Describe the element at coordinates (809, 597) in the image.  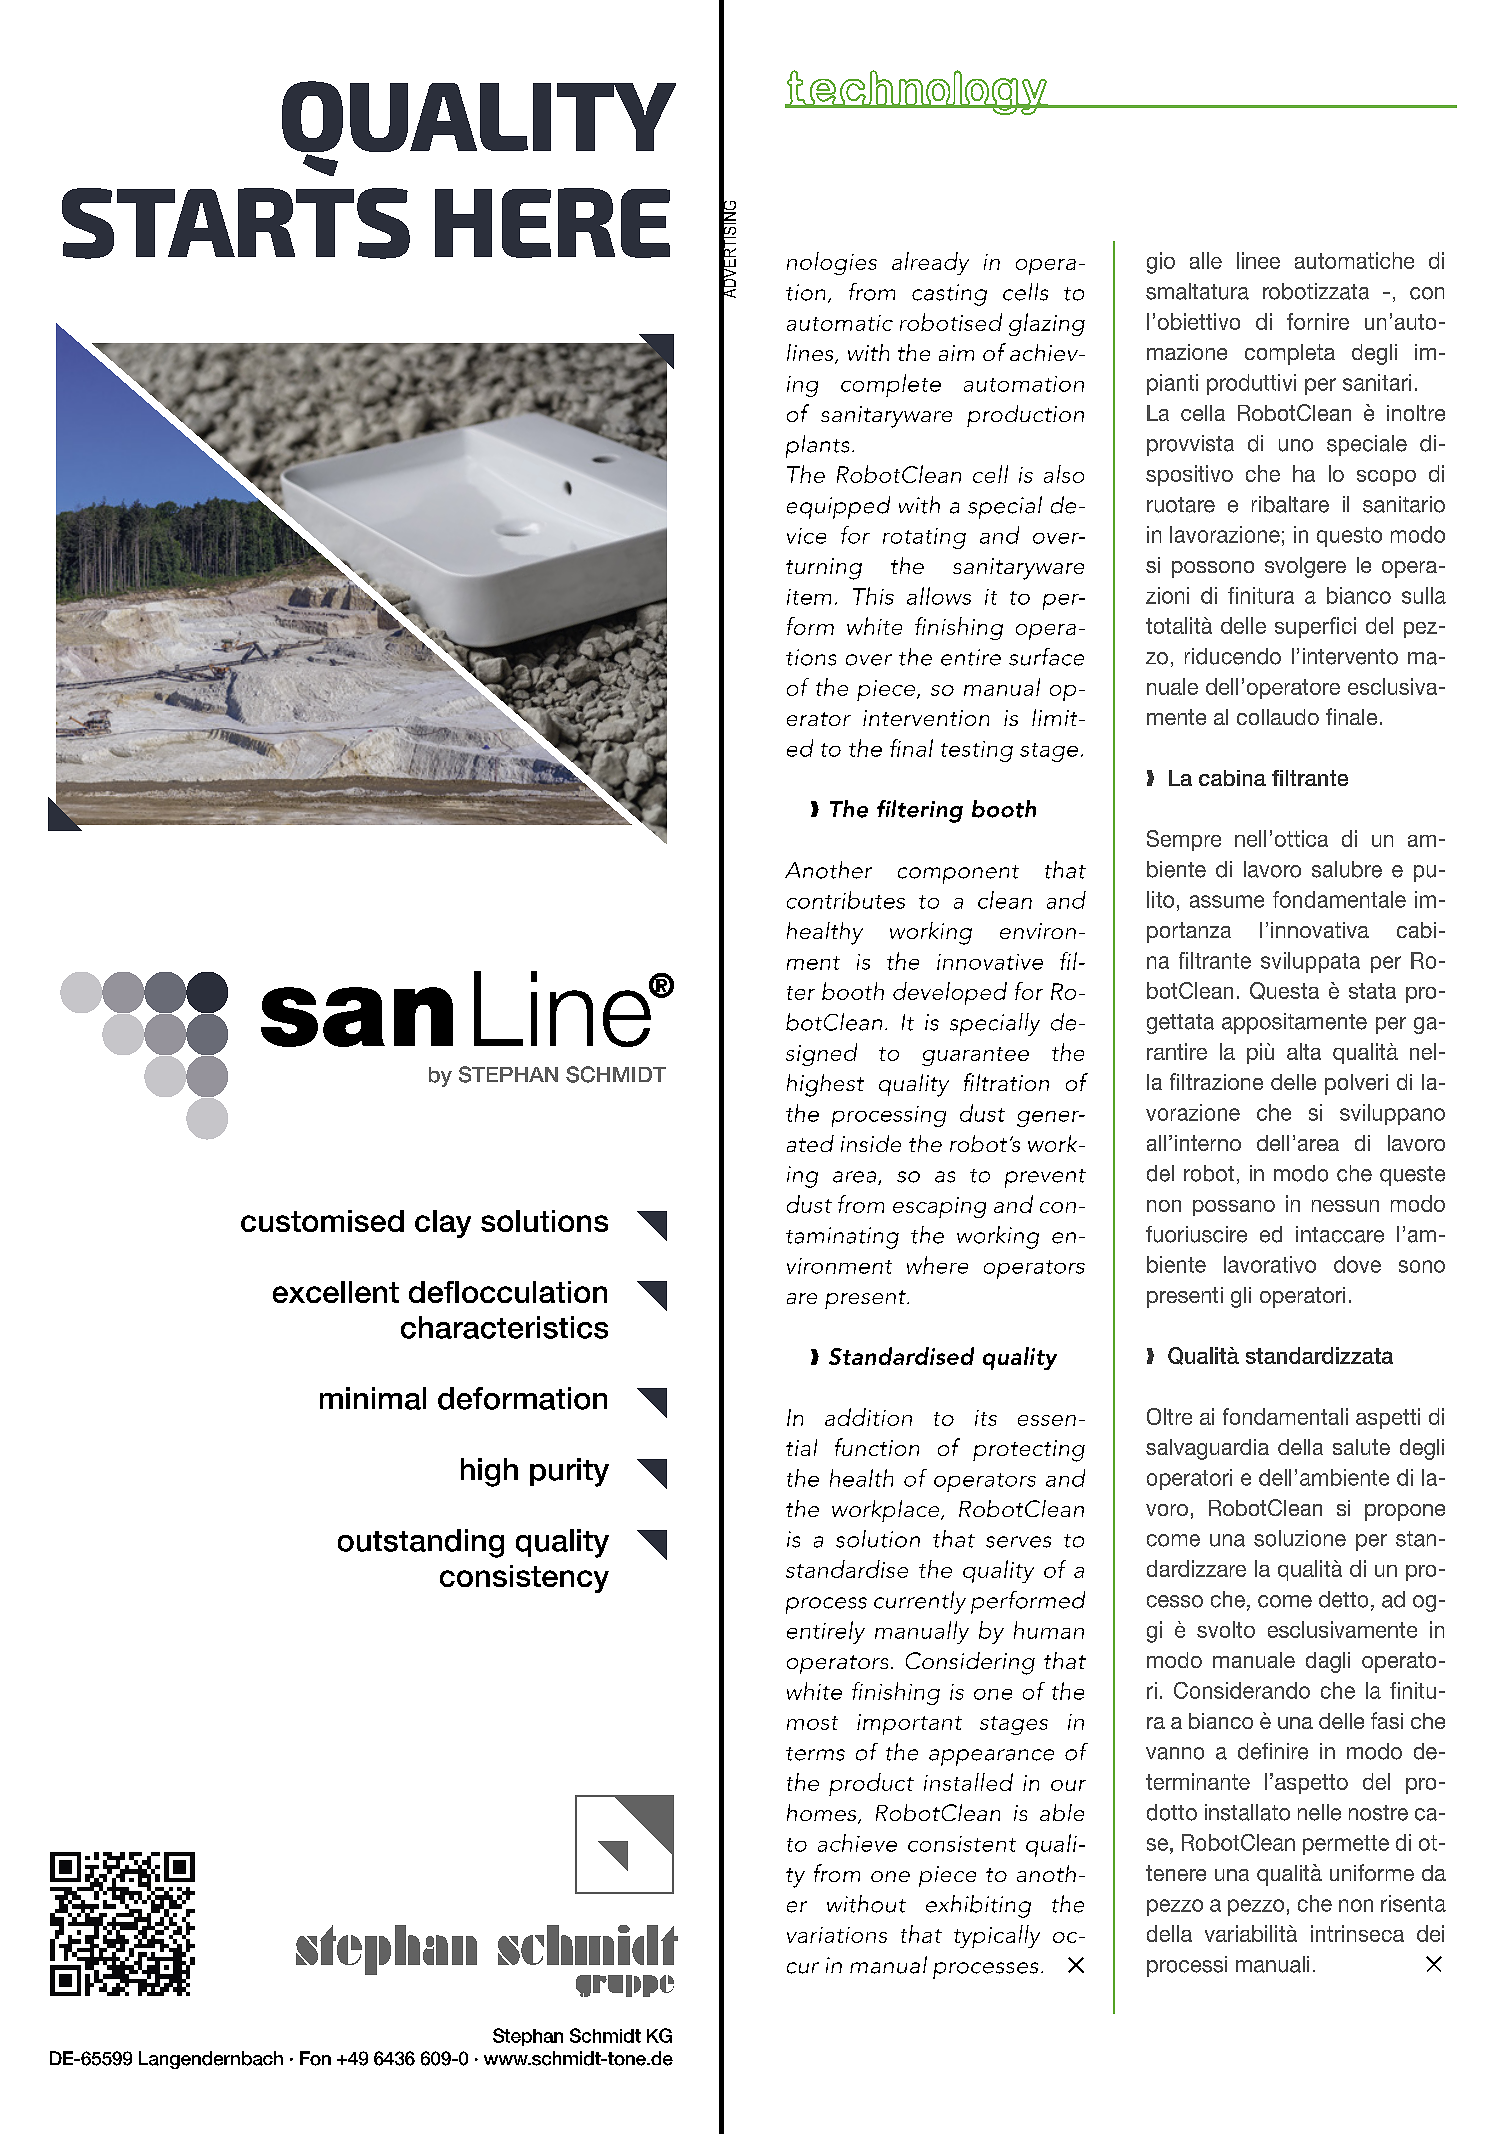
I see `item` at that location.
